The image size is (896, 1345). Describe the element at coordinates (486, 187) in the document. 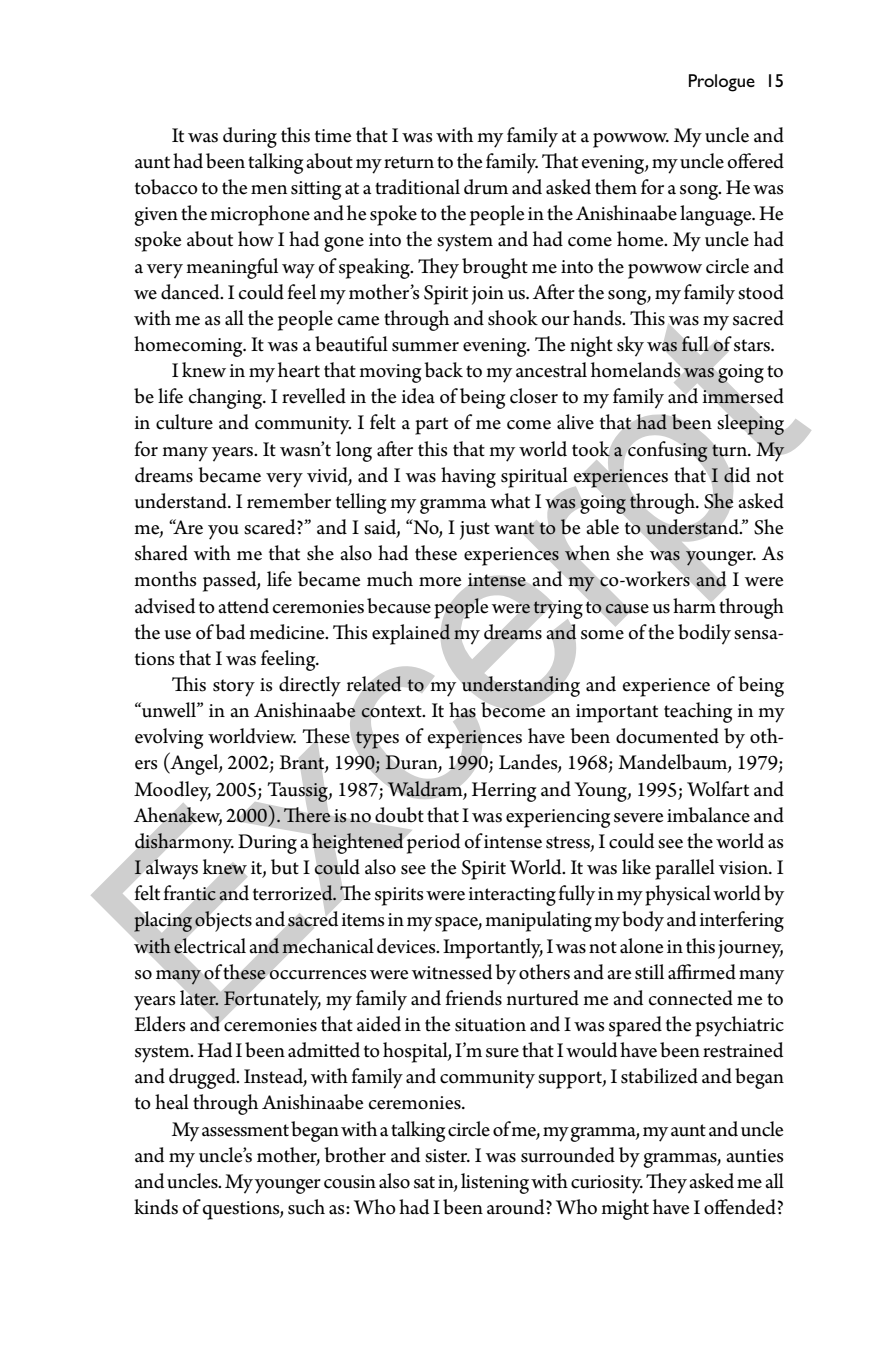

I see `drum` at that location.
